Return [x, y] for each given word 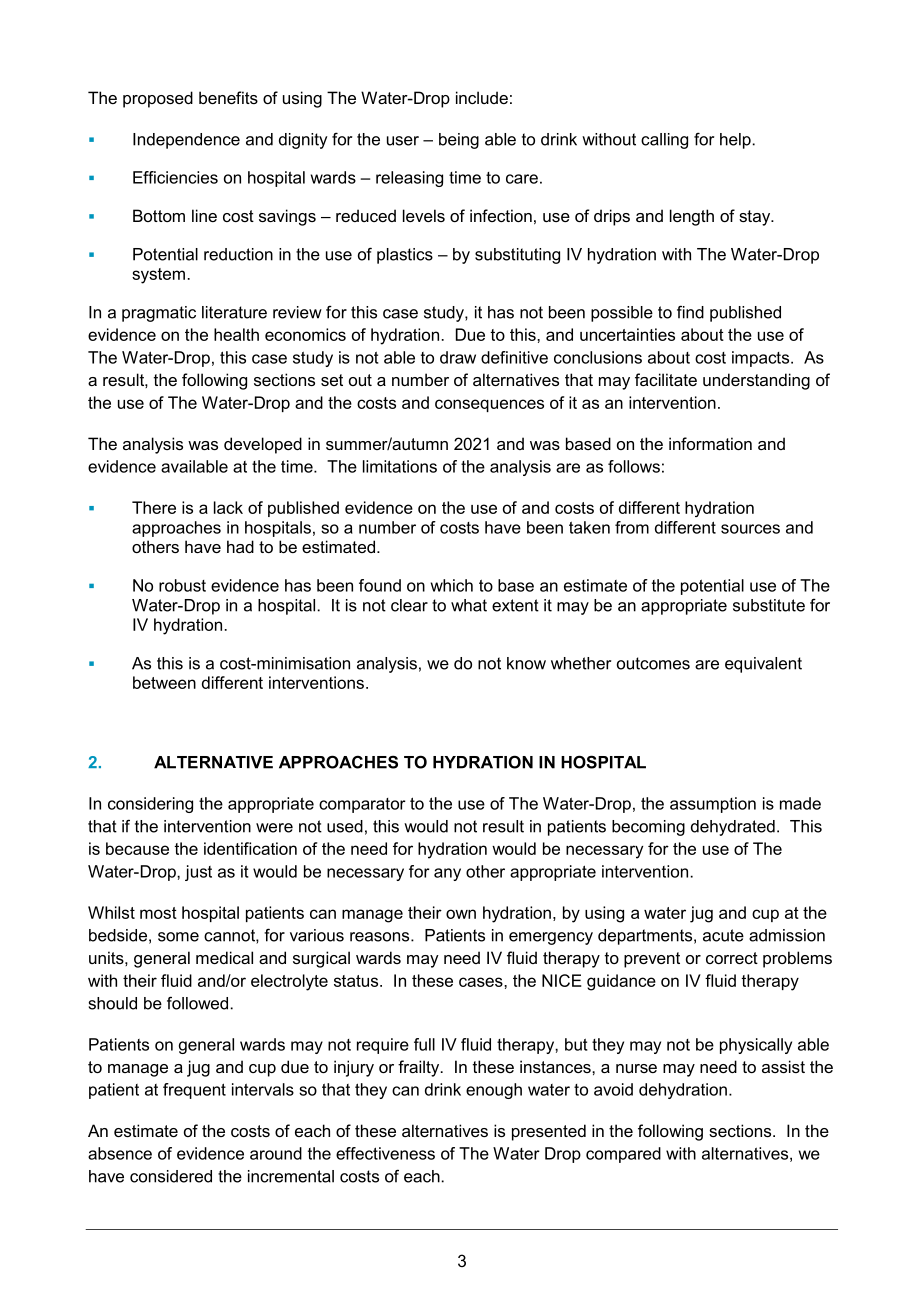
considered [171, 1176]
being [459, 141]
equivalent [763, 665]
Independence [186, 141]
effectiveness [385, 1153]
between [164, 682]
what [469, 605]
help [735, 141]
